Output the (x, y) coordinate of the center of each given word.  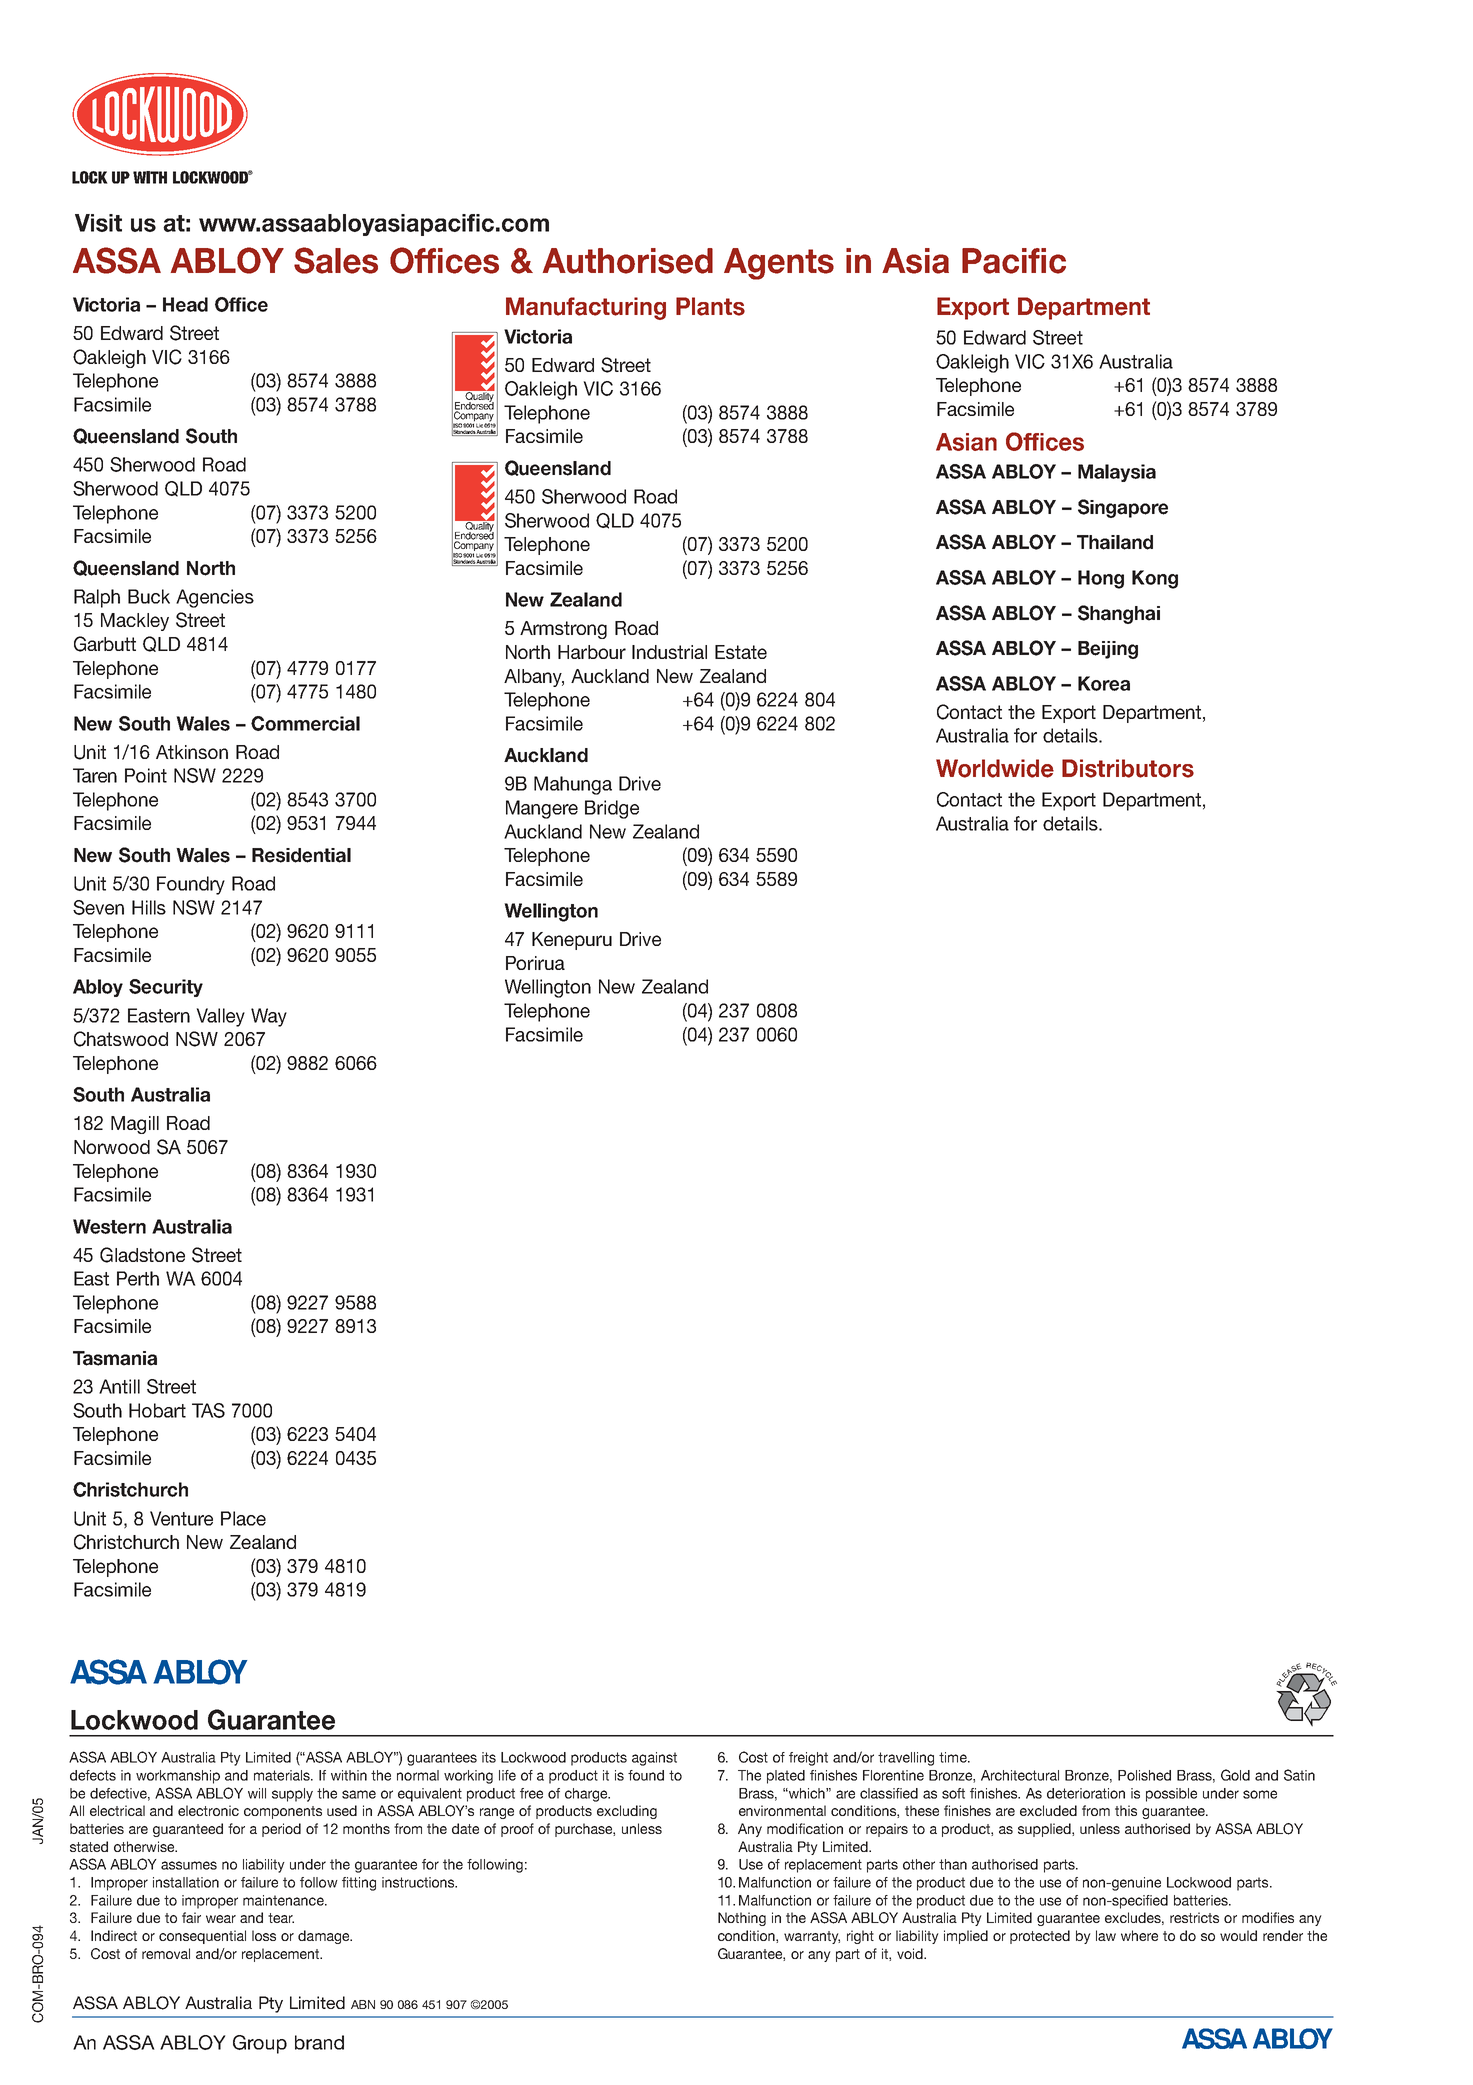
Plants (710, 306)
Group (260, 2044)
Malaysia (1117, 473)
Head (185, 304)
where (1139, 1935)
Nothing (742, 1919)
